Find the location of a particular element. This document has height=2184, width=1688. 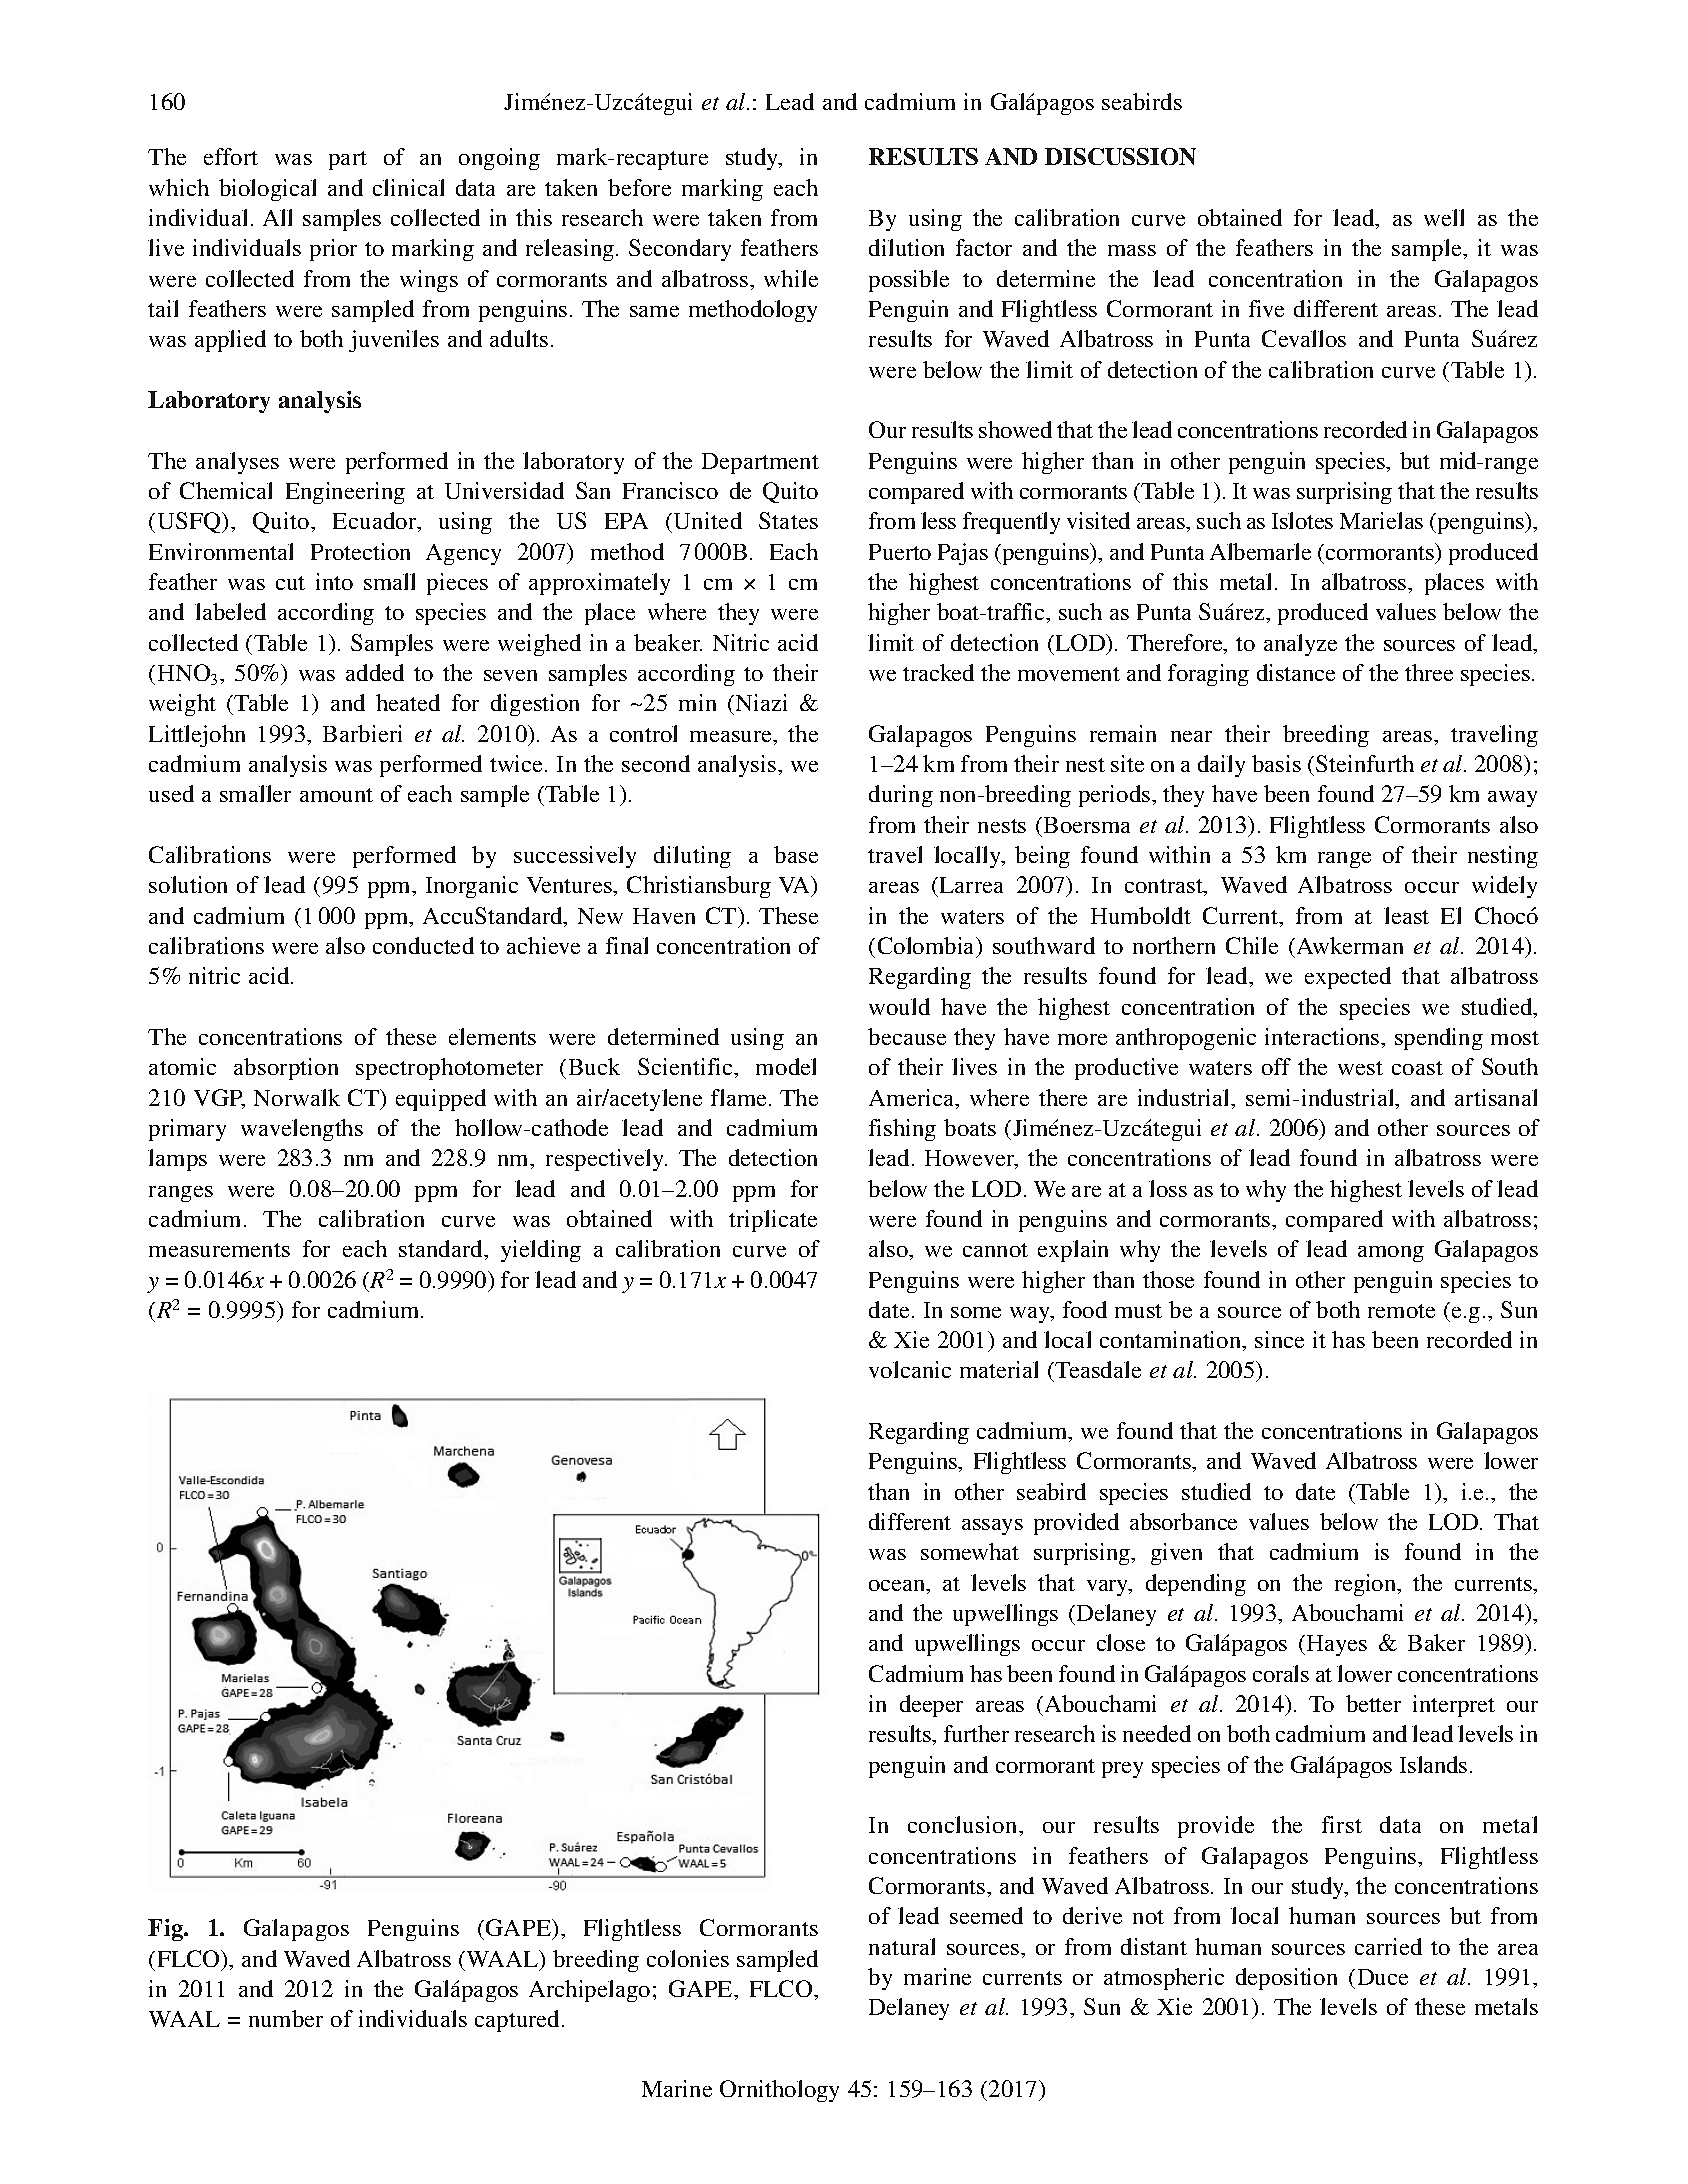

fishing is located at coordinates (902, 1130).
